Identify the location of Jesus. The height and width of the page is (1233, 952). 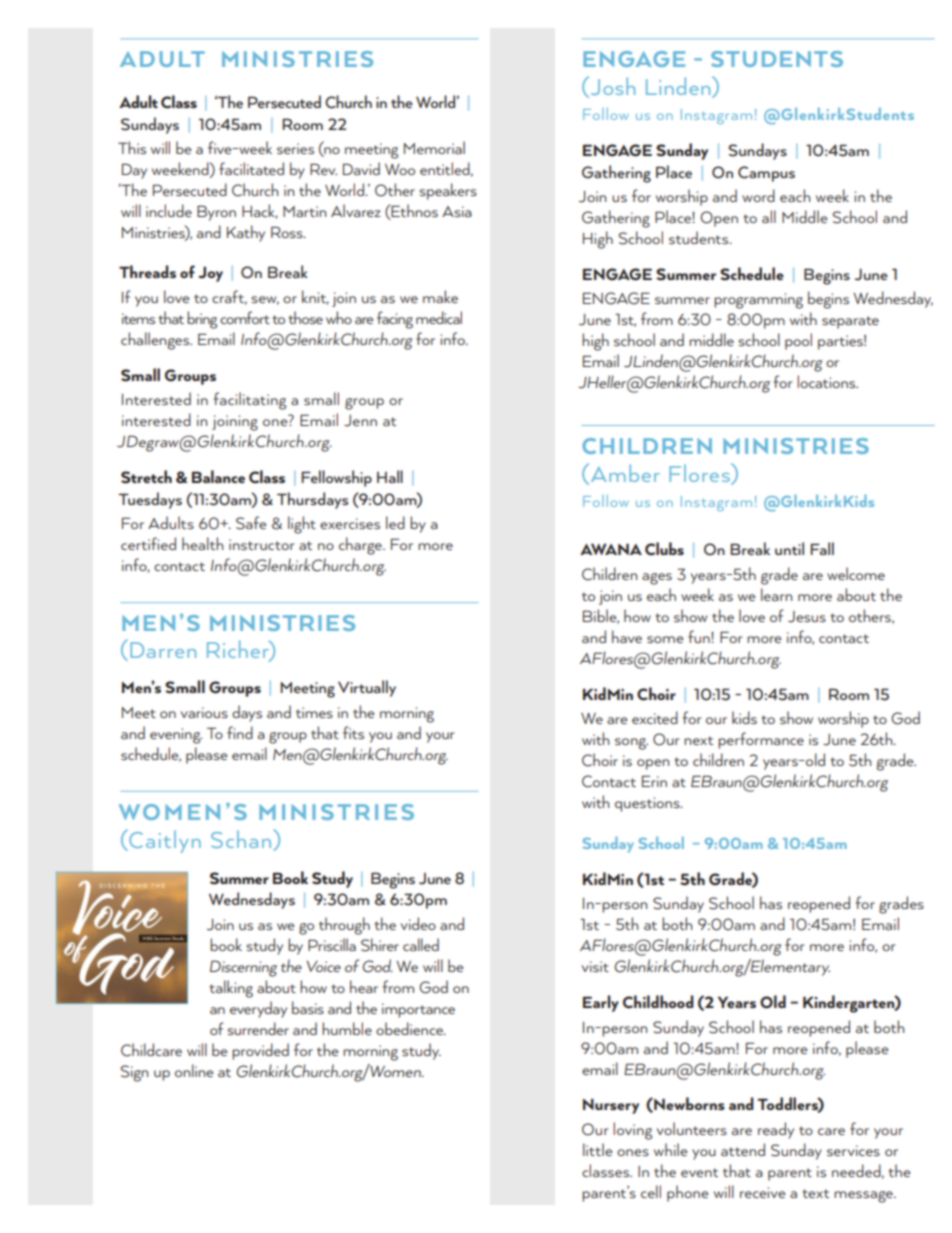
(807, 617).
